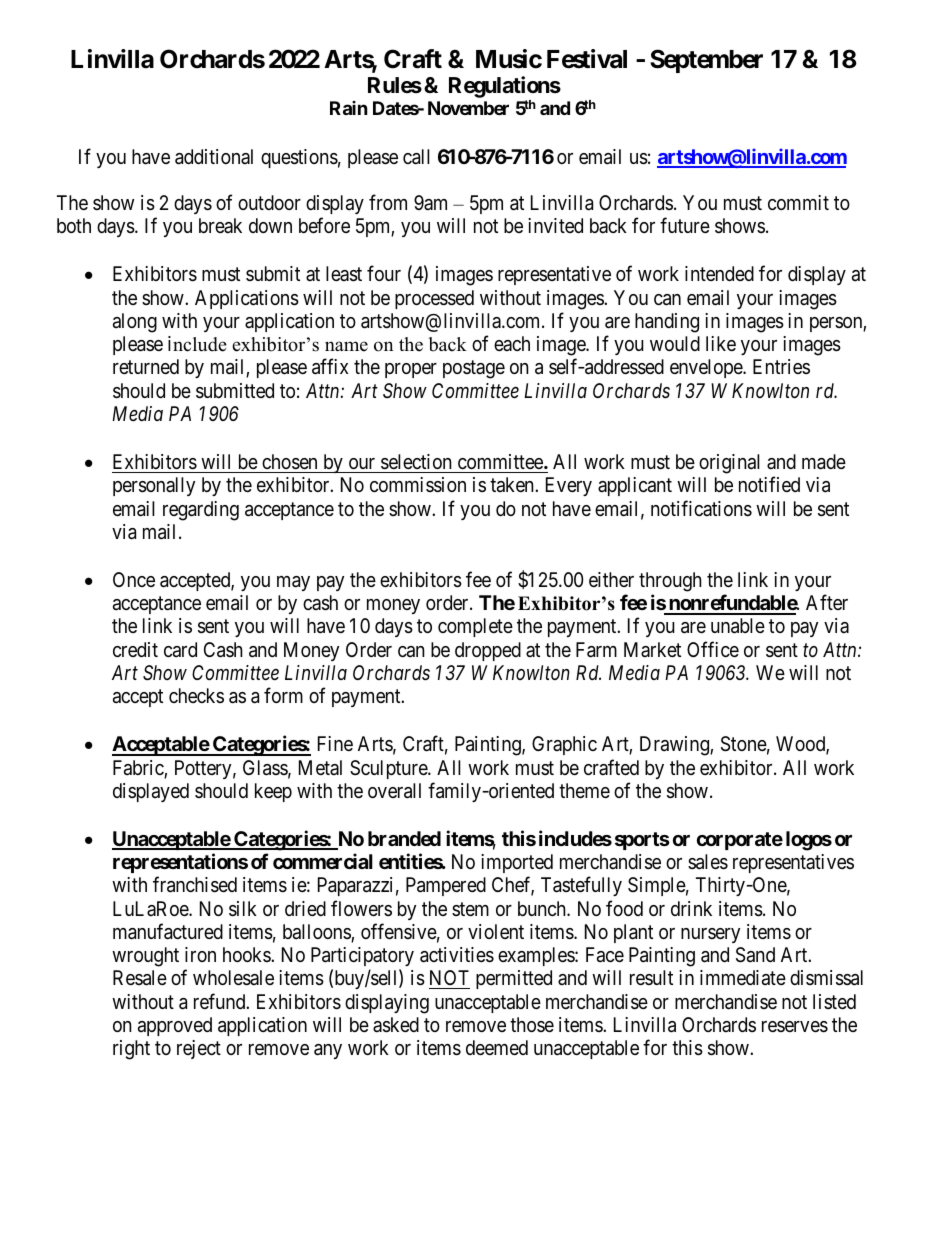 The height and width of the document is (1233, 952). What do you see at coordinates (134, 579) in the document?
I see `Once` at bounding box center [134, 579].
